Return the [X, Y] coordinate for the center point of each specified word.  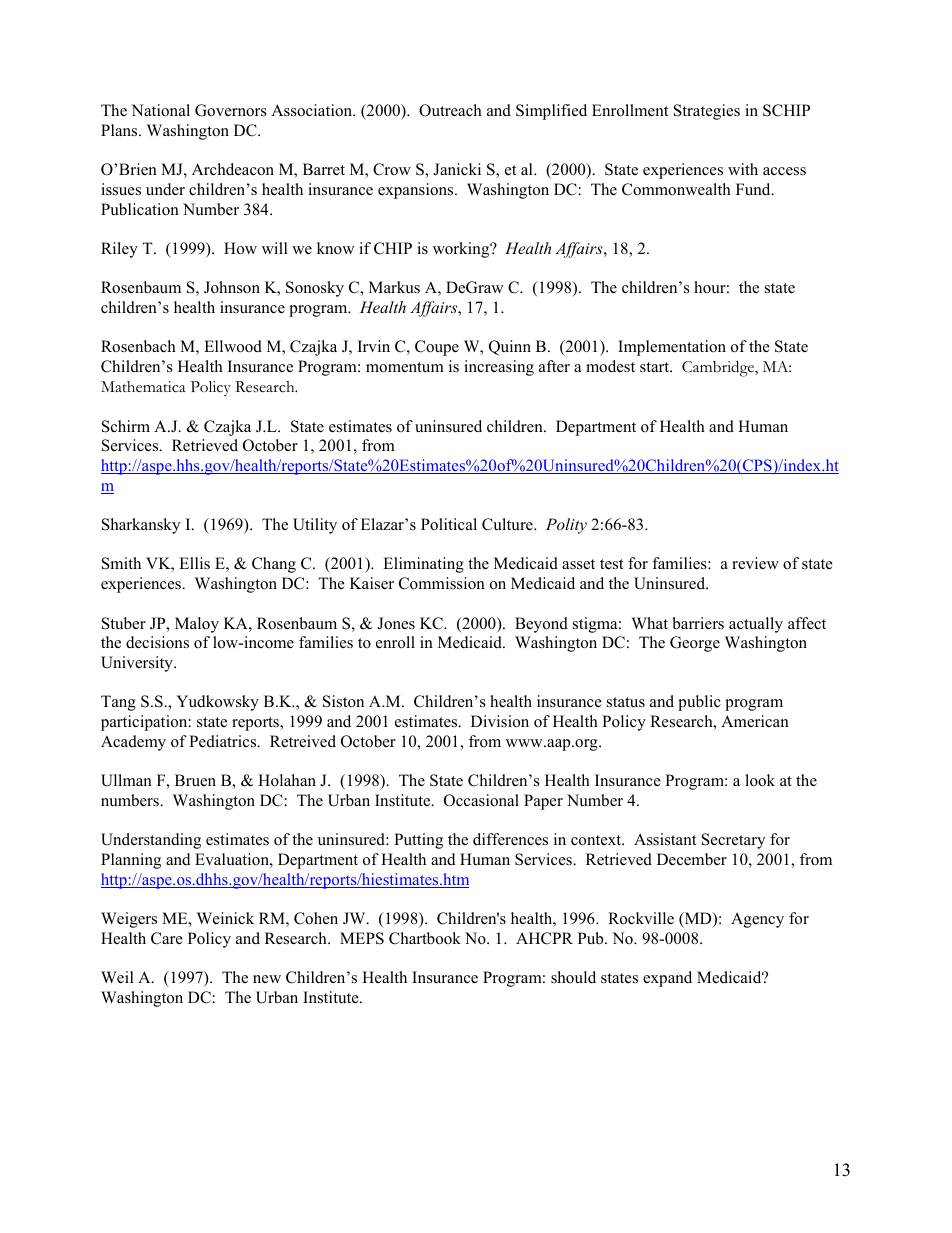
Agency [757, 920]
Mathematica [143, 387]
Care [167, 938]
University [138, 664]
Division [500, 721]
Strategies [707, 112]
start [656, 367]
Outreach [450, 110]
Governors [231, 110]
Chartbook [425, 938]
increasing [499, 368]
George [695, 644]
